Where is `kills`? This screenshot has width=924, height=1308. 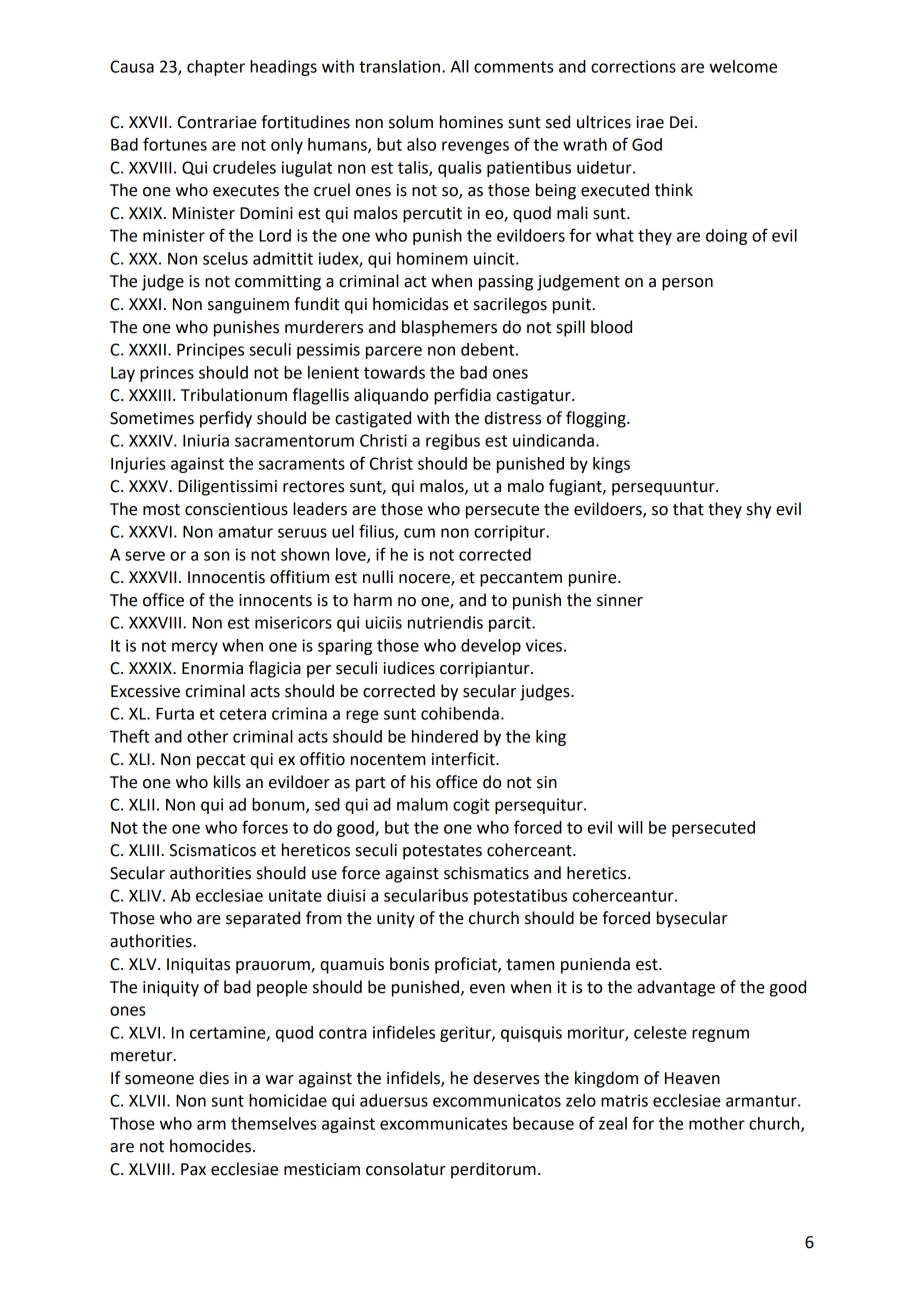 kills is located at coordinates (227, 782).
